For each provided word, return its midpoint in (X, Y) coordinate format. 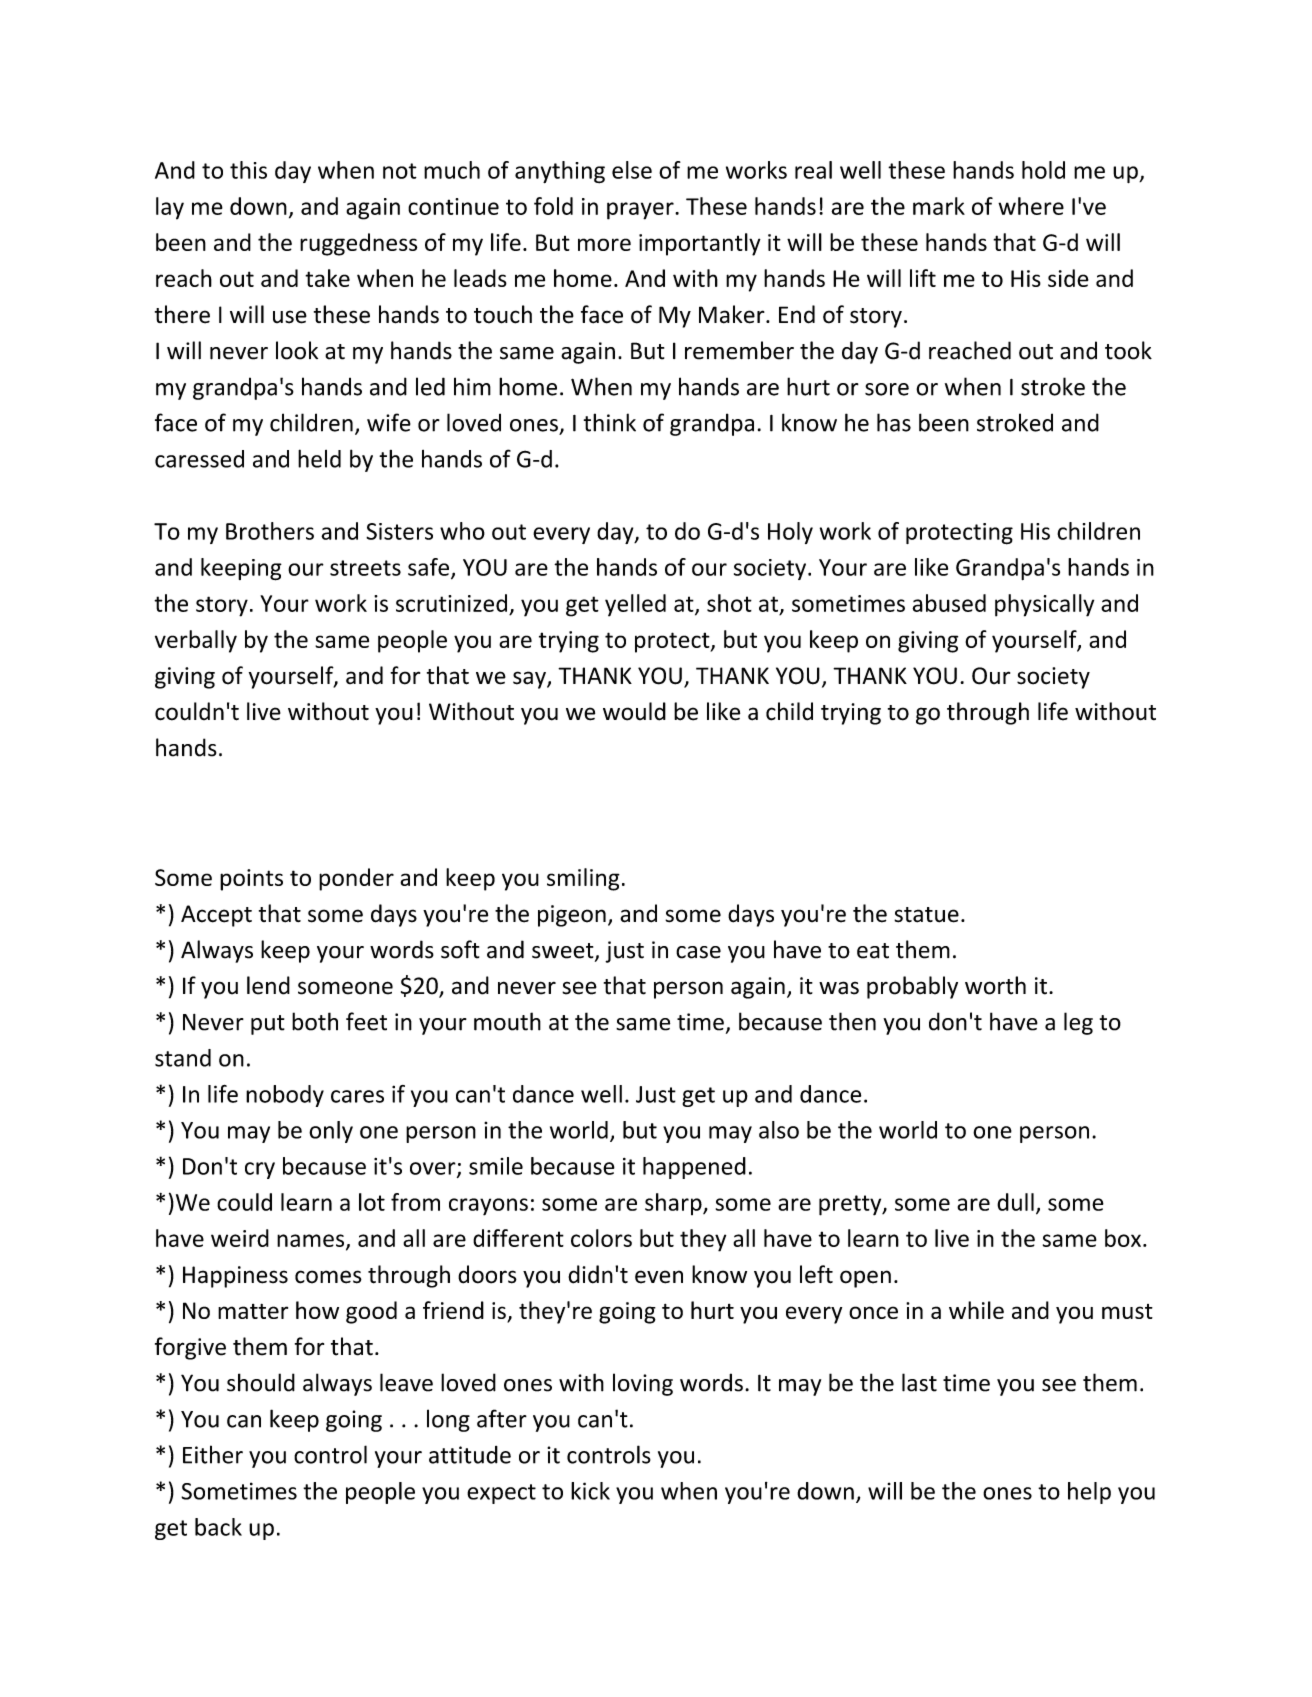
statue (926, 915)
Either (213, 1454)
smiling (583, 879)
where (1031, 206)
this (248, 170)
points (251, 880)
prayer (641, 211)
